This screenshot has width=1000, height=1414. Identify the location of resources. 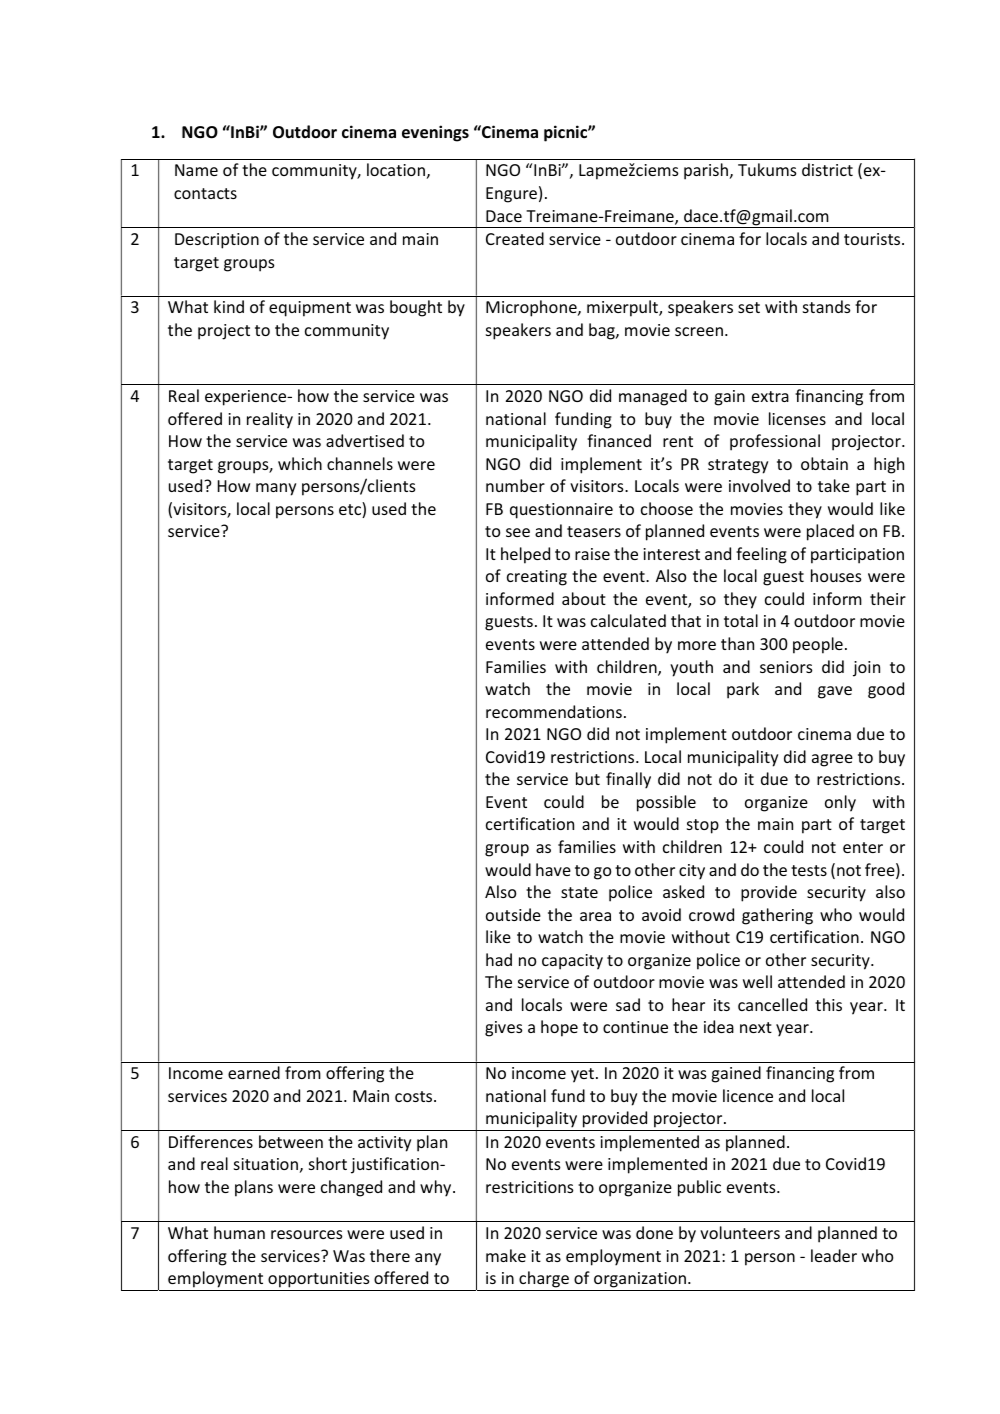
(307, 1234).
